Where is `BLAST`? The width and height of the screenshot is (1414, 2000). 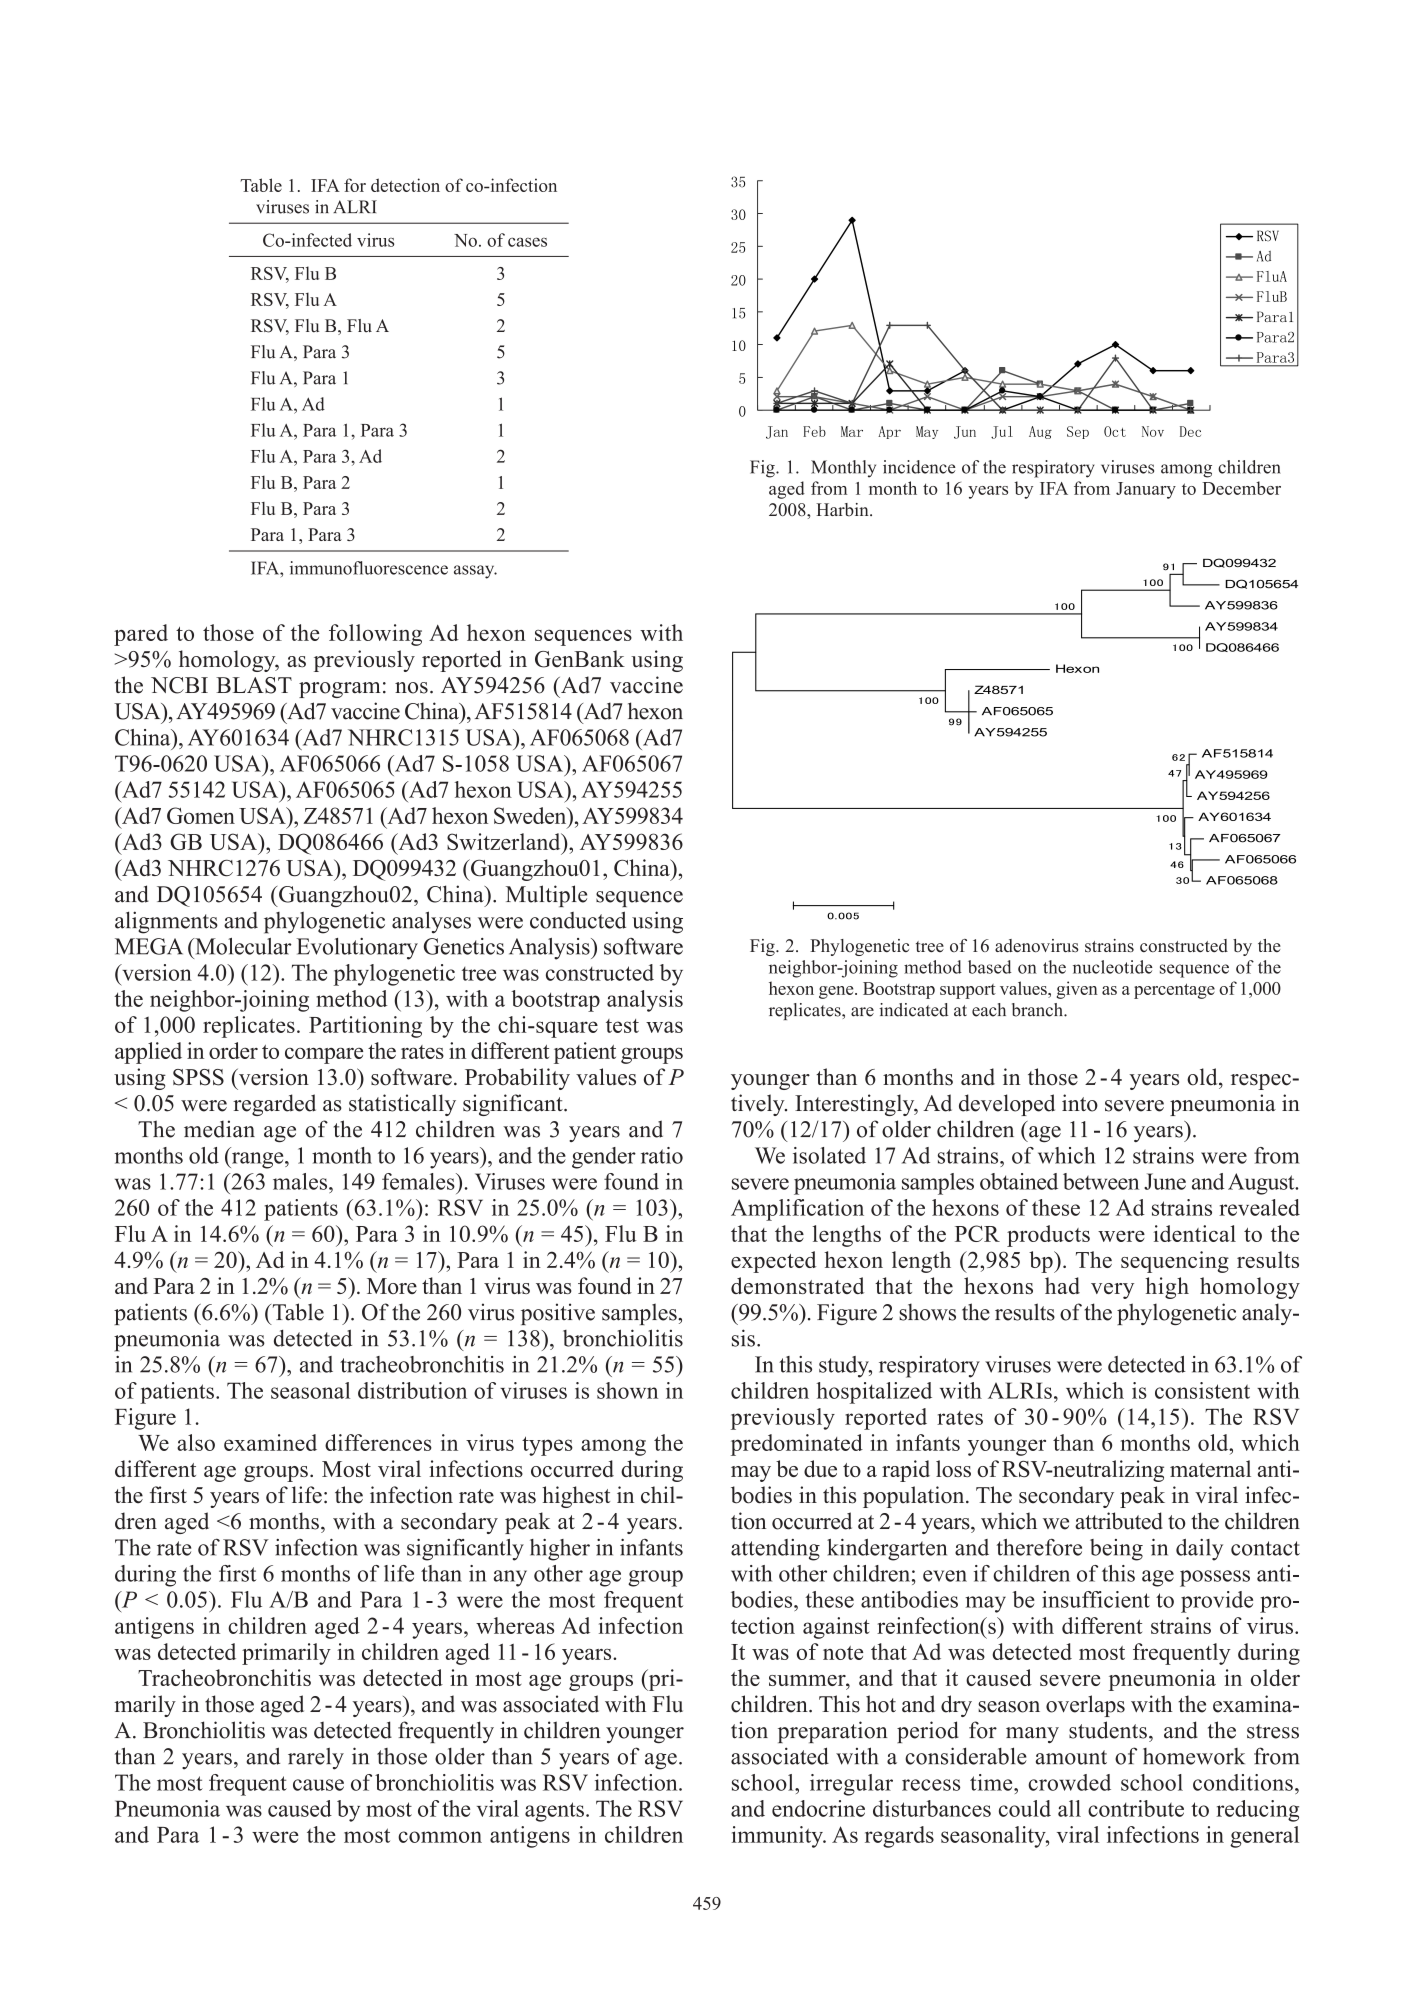 BLAST is located at coordinates (254, 685).
